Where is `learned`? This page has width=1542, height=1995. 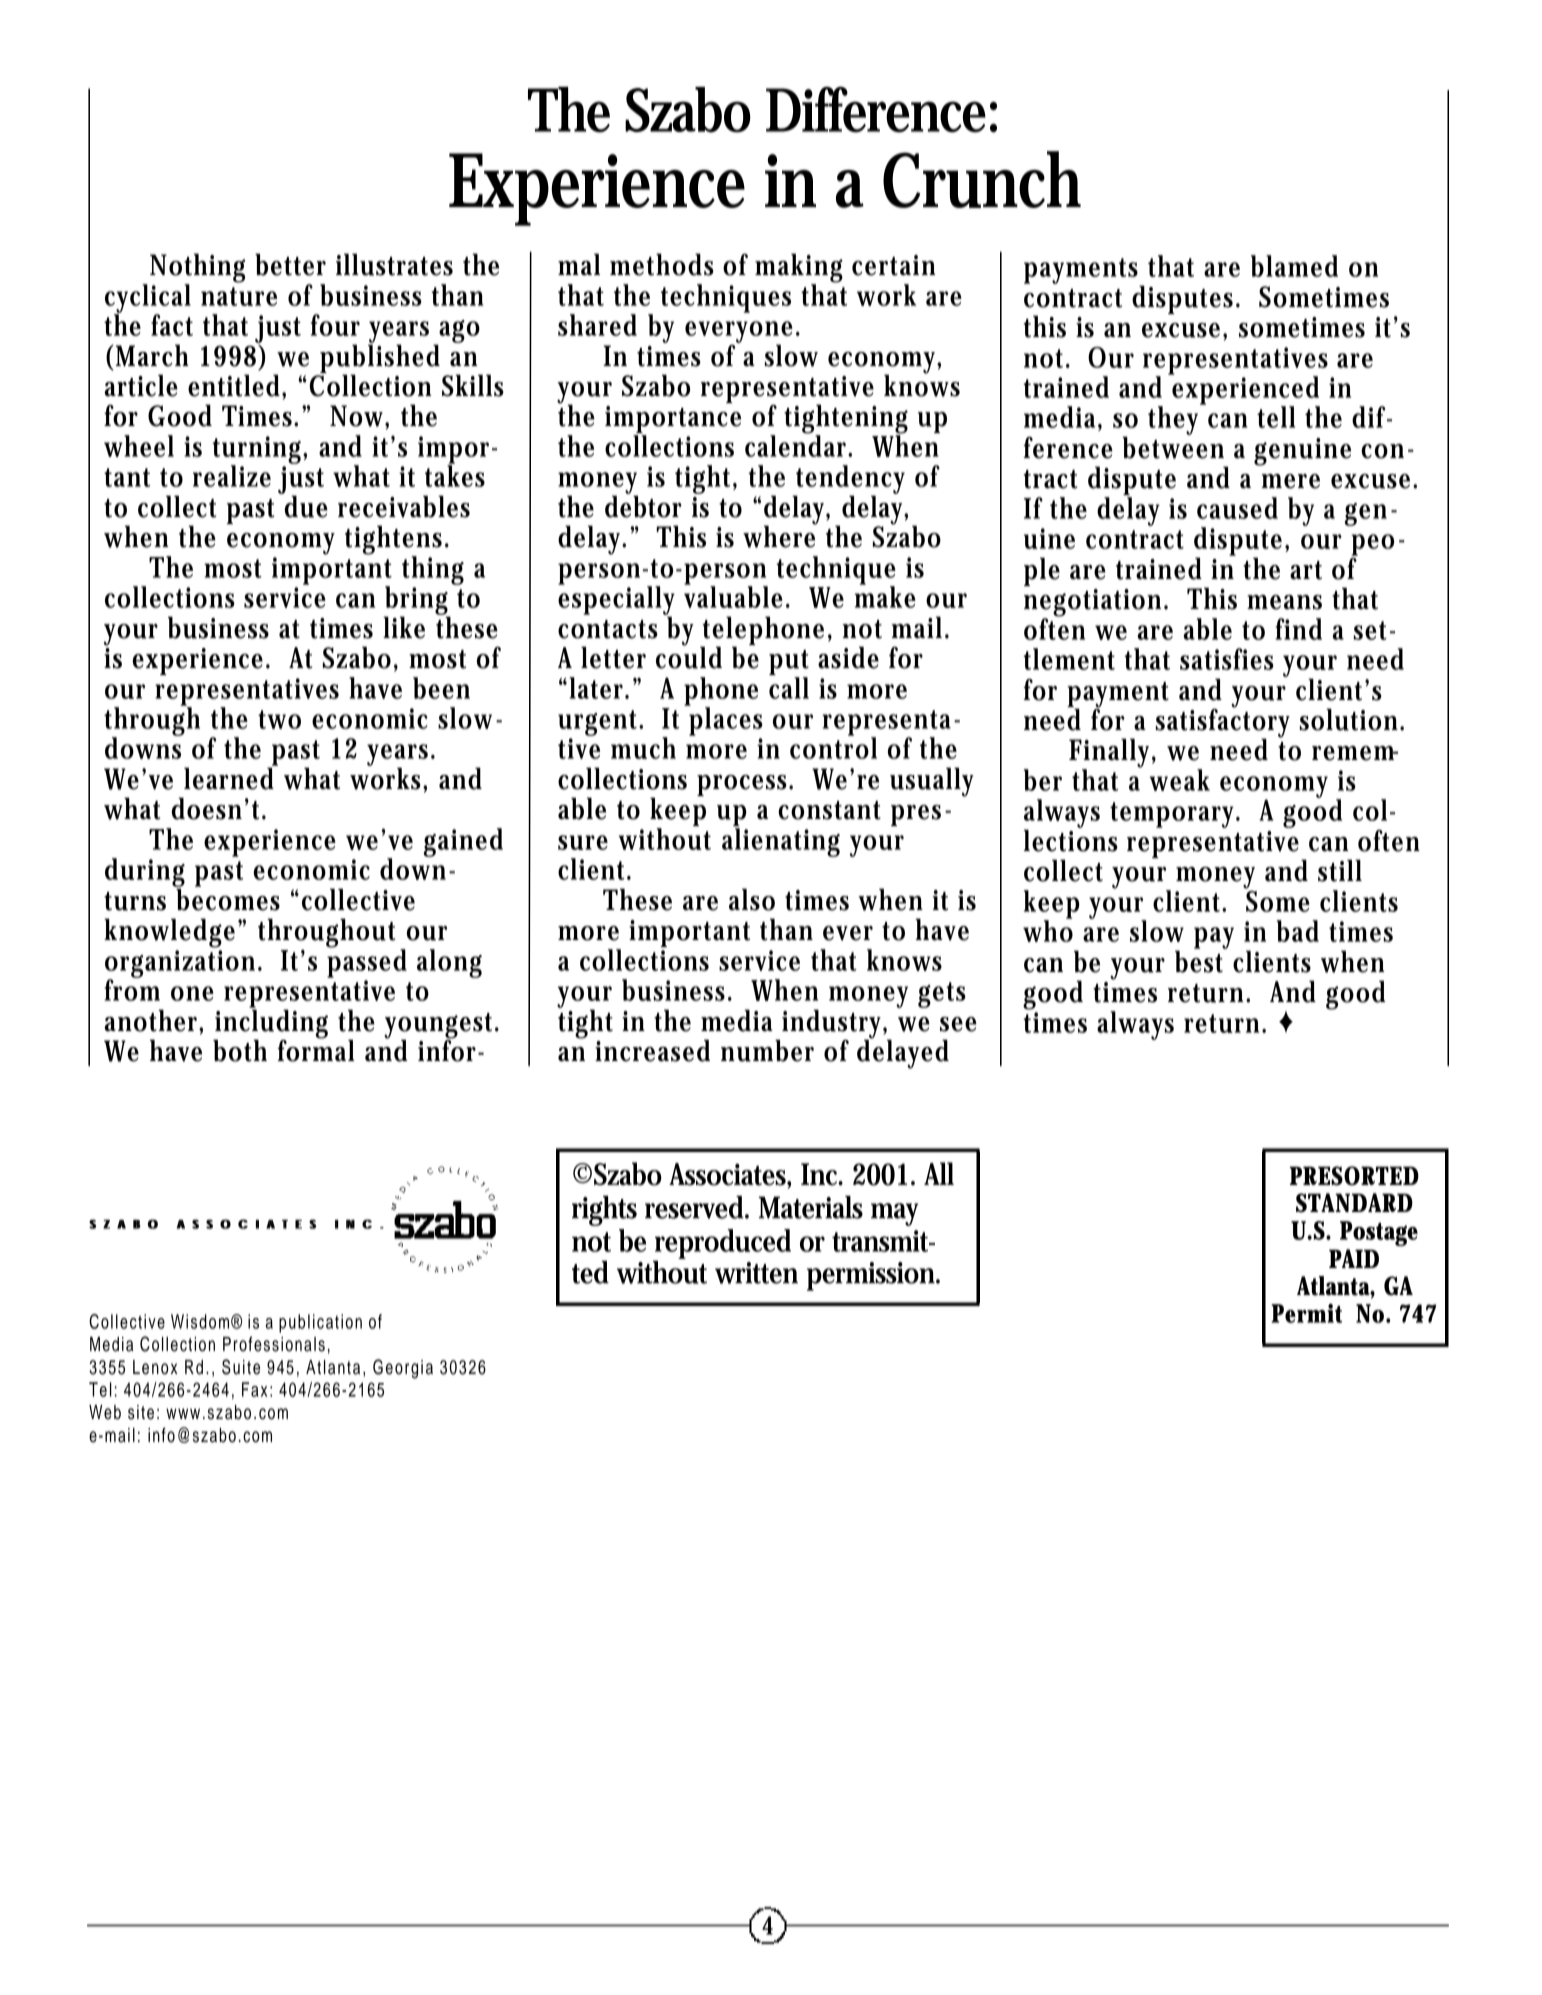
learned is located at coordinates (230, 777).
